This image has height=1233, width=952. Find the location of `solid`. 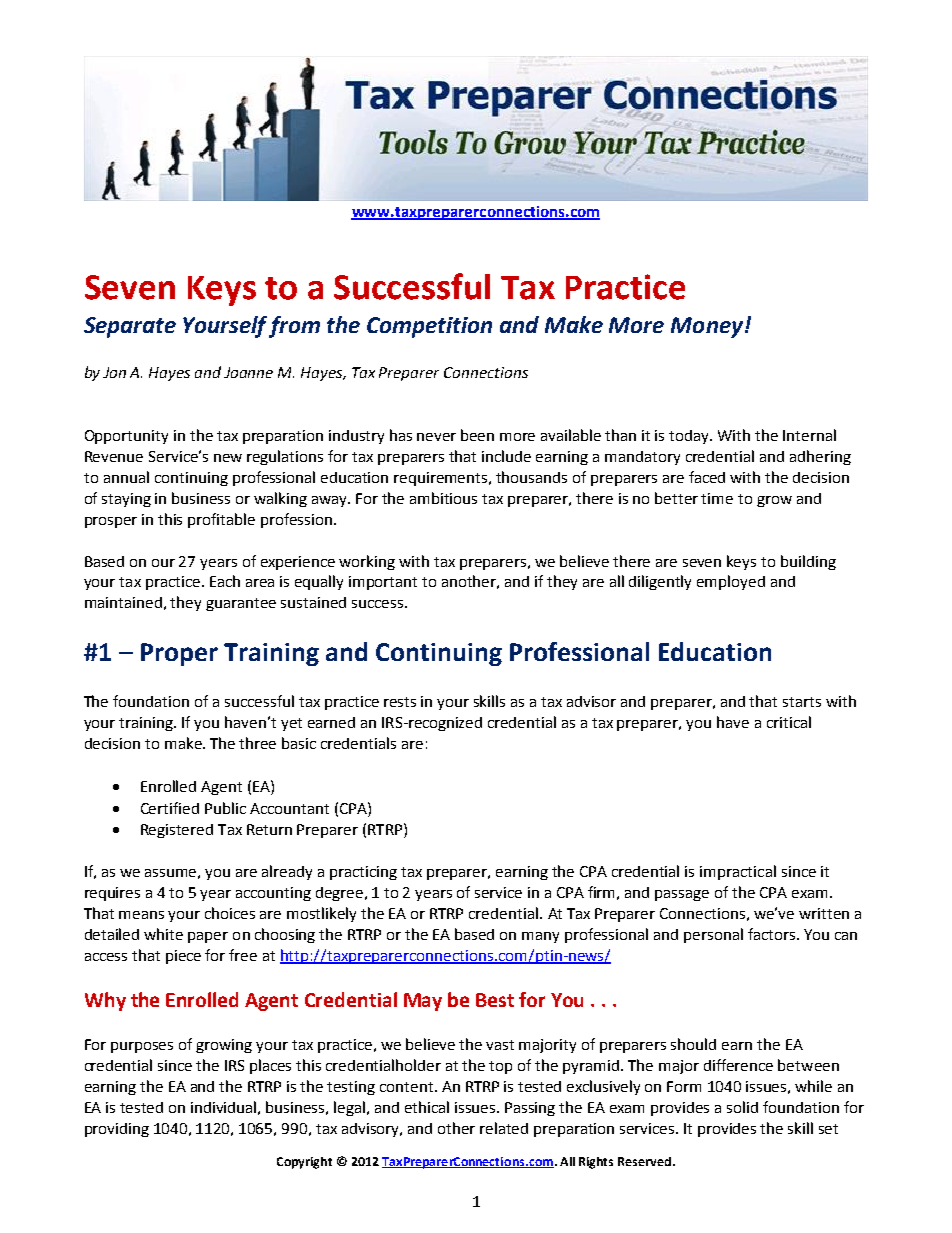

solid is located at coordinates (742, 1107).
